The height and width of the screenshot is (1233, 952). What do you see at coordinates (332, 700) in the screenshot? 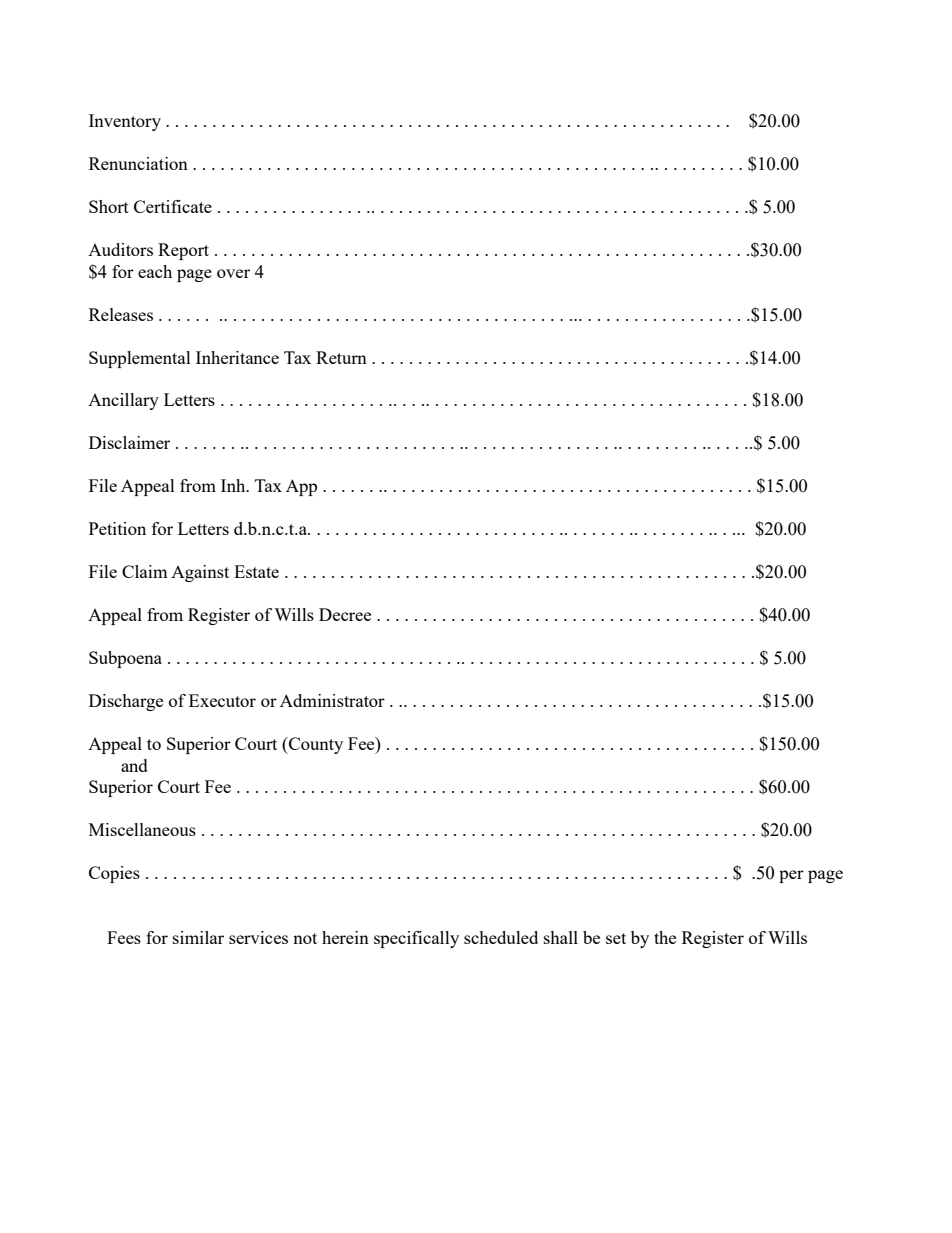
I see `Administrator` at bounding box center [332, 700].
